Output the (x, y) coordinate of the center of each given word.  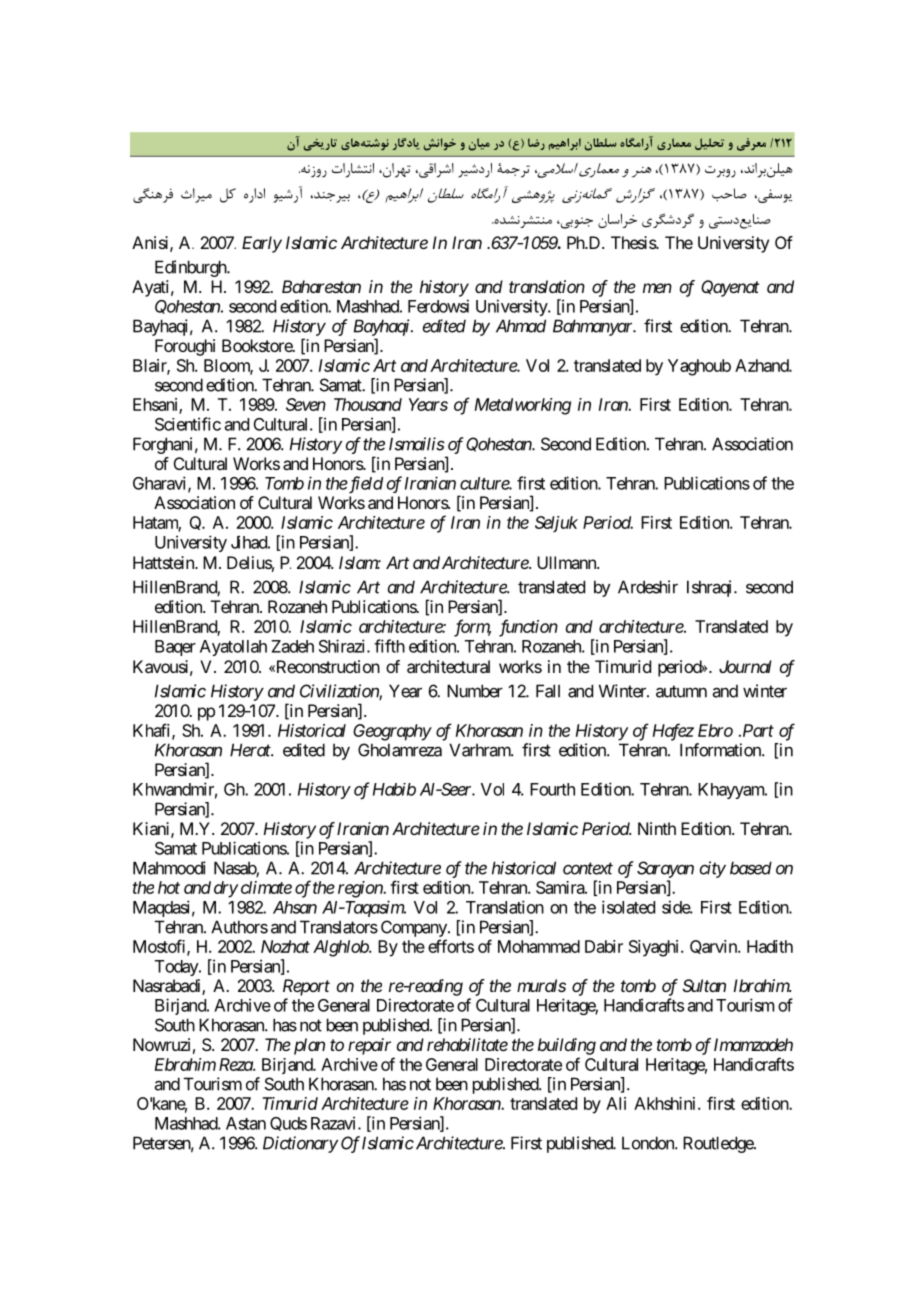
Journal (745, 666)
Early (262, 244)
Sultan (704, 985)
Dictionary (300, 1144)
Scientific (188, 424)
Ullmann (567, 562)
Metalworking (523, 406)
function (528, 628)
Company (415, 928)
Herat (251, 750)
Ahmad (521, 326)
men (657, 288)
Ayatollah (233, 648)
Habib (394, 789)
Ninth (657, 828)
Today (177, 968)
